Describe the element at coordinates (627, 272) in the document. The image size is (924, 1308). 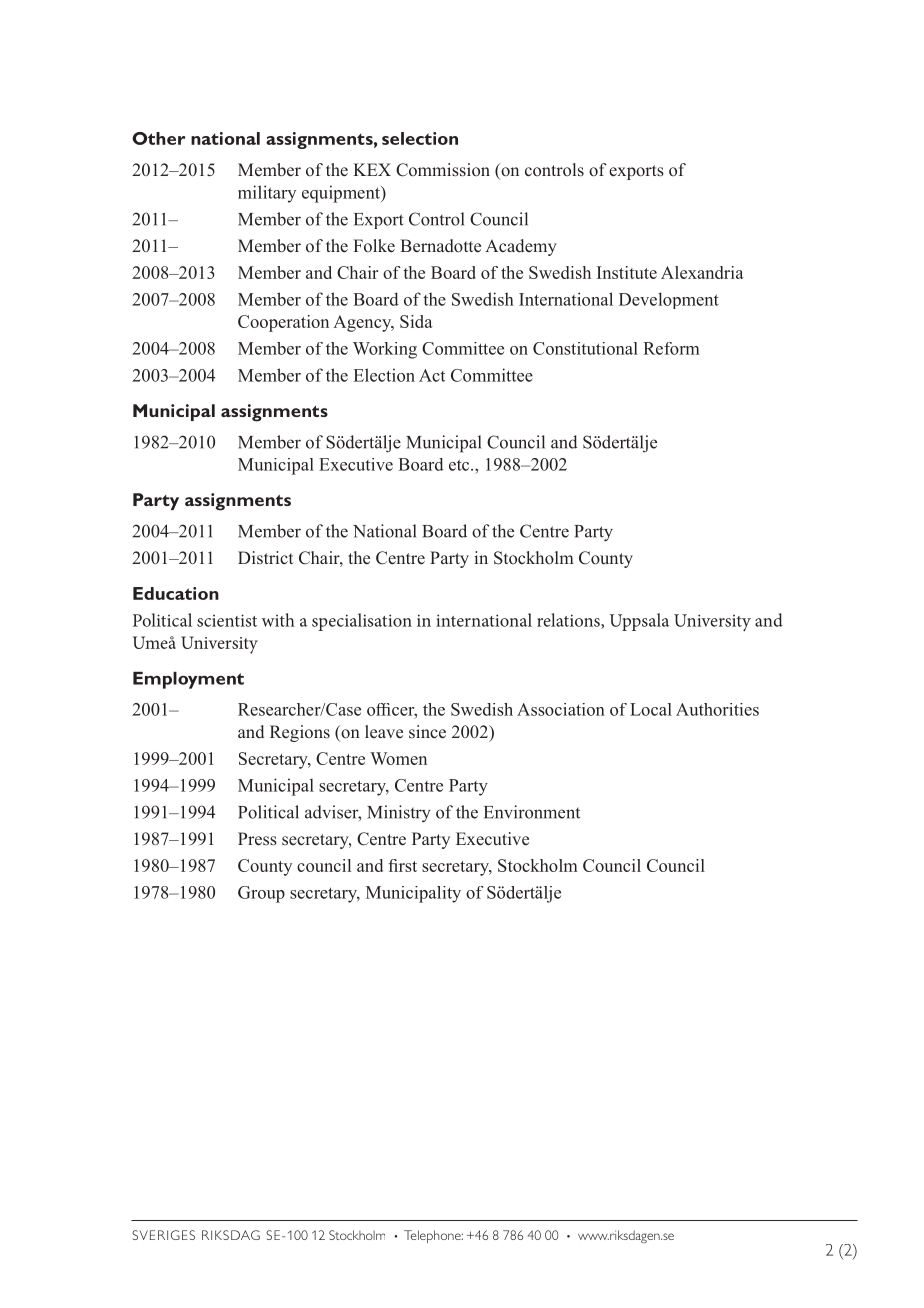
I see `Institute` at that location.
